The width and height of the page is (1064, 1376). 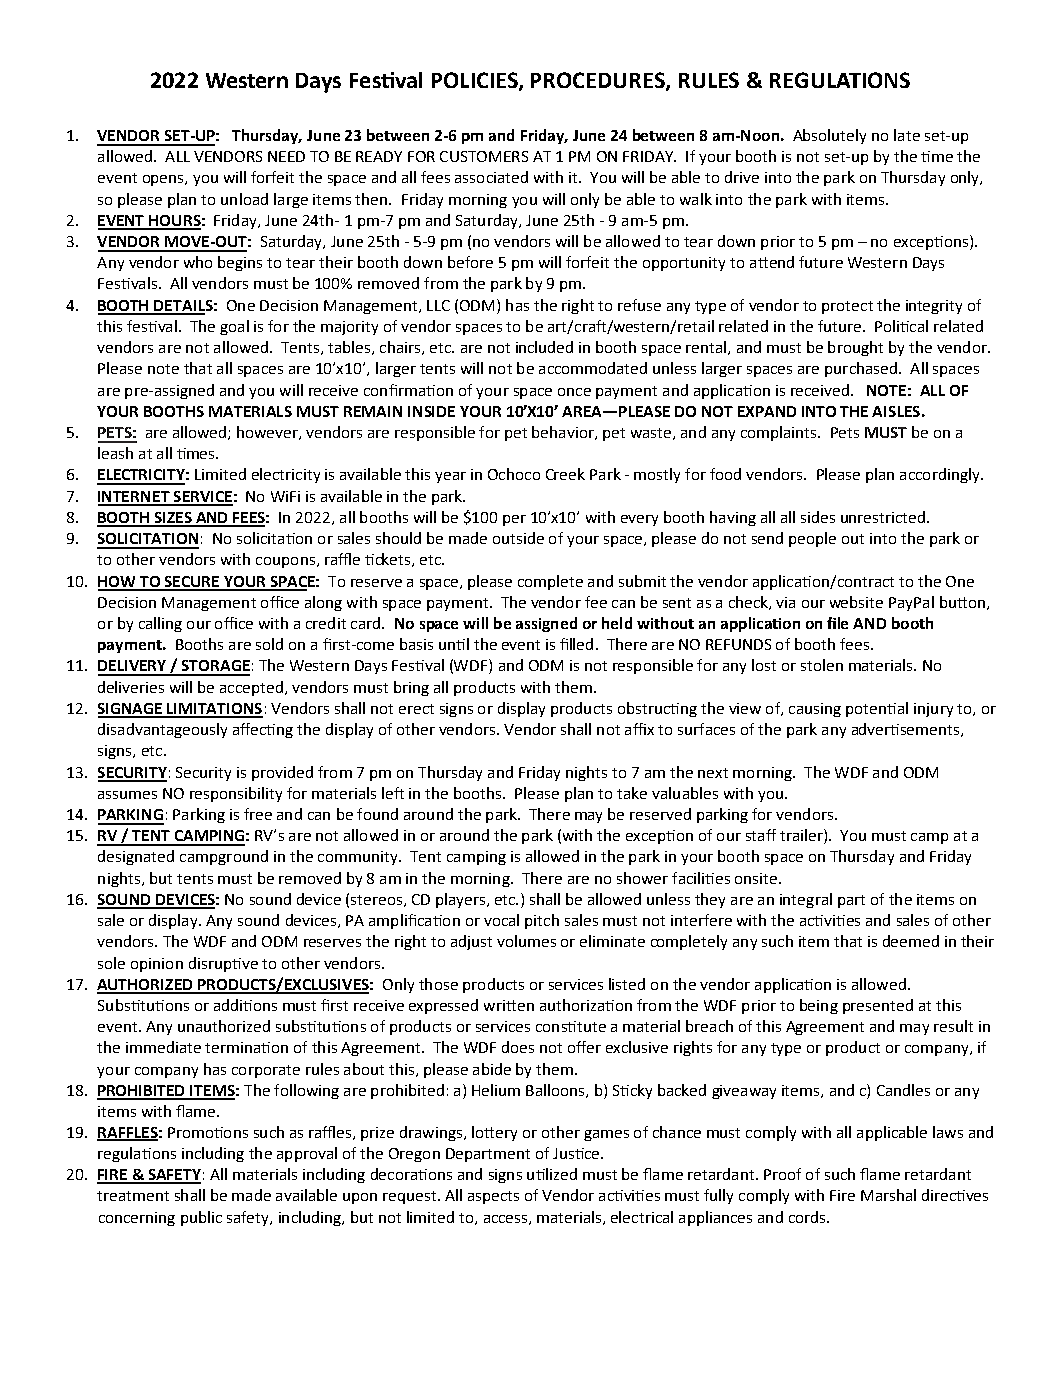 What do you see at coordinates (460, 900) in the page?
I see `players` at bounding box center [460, 900].
